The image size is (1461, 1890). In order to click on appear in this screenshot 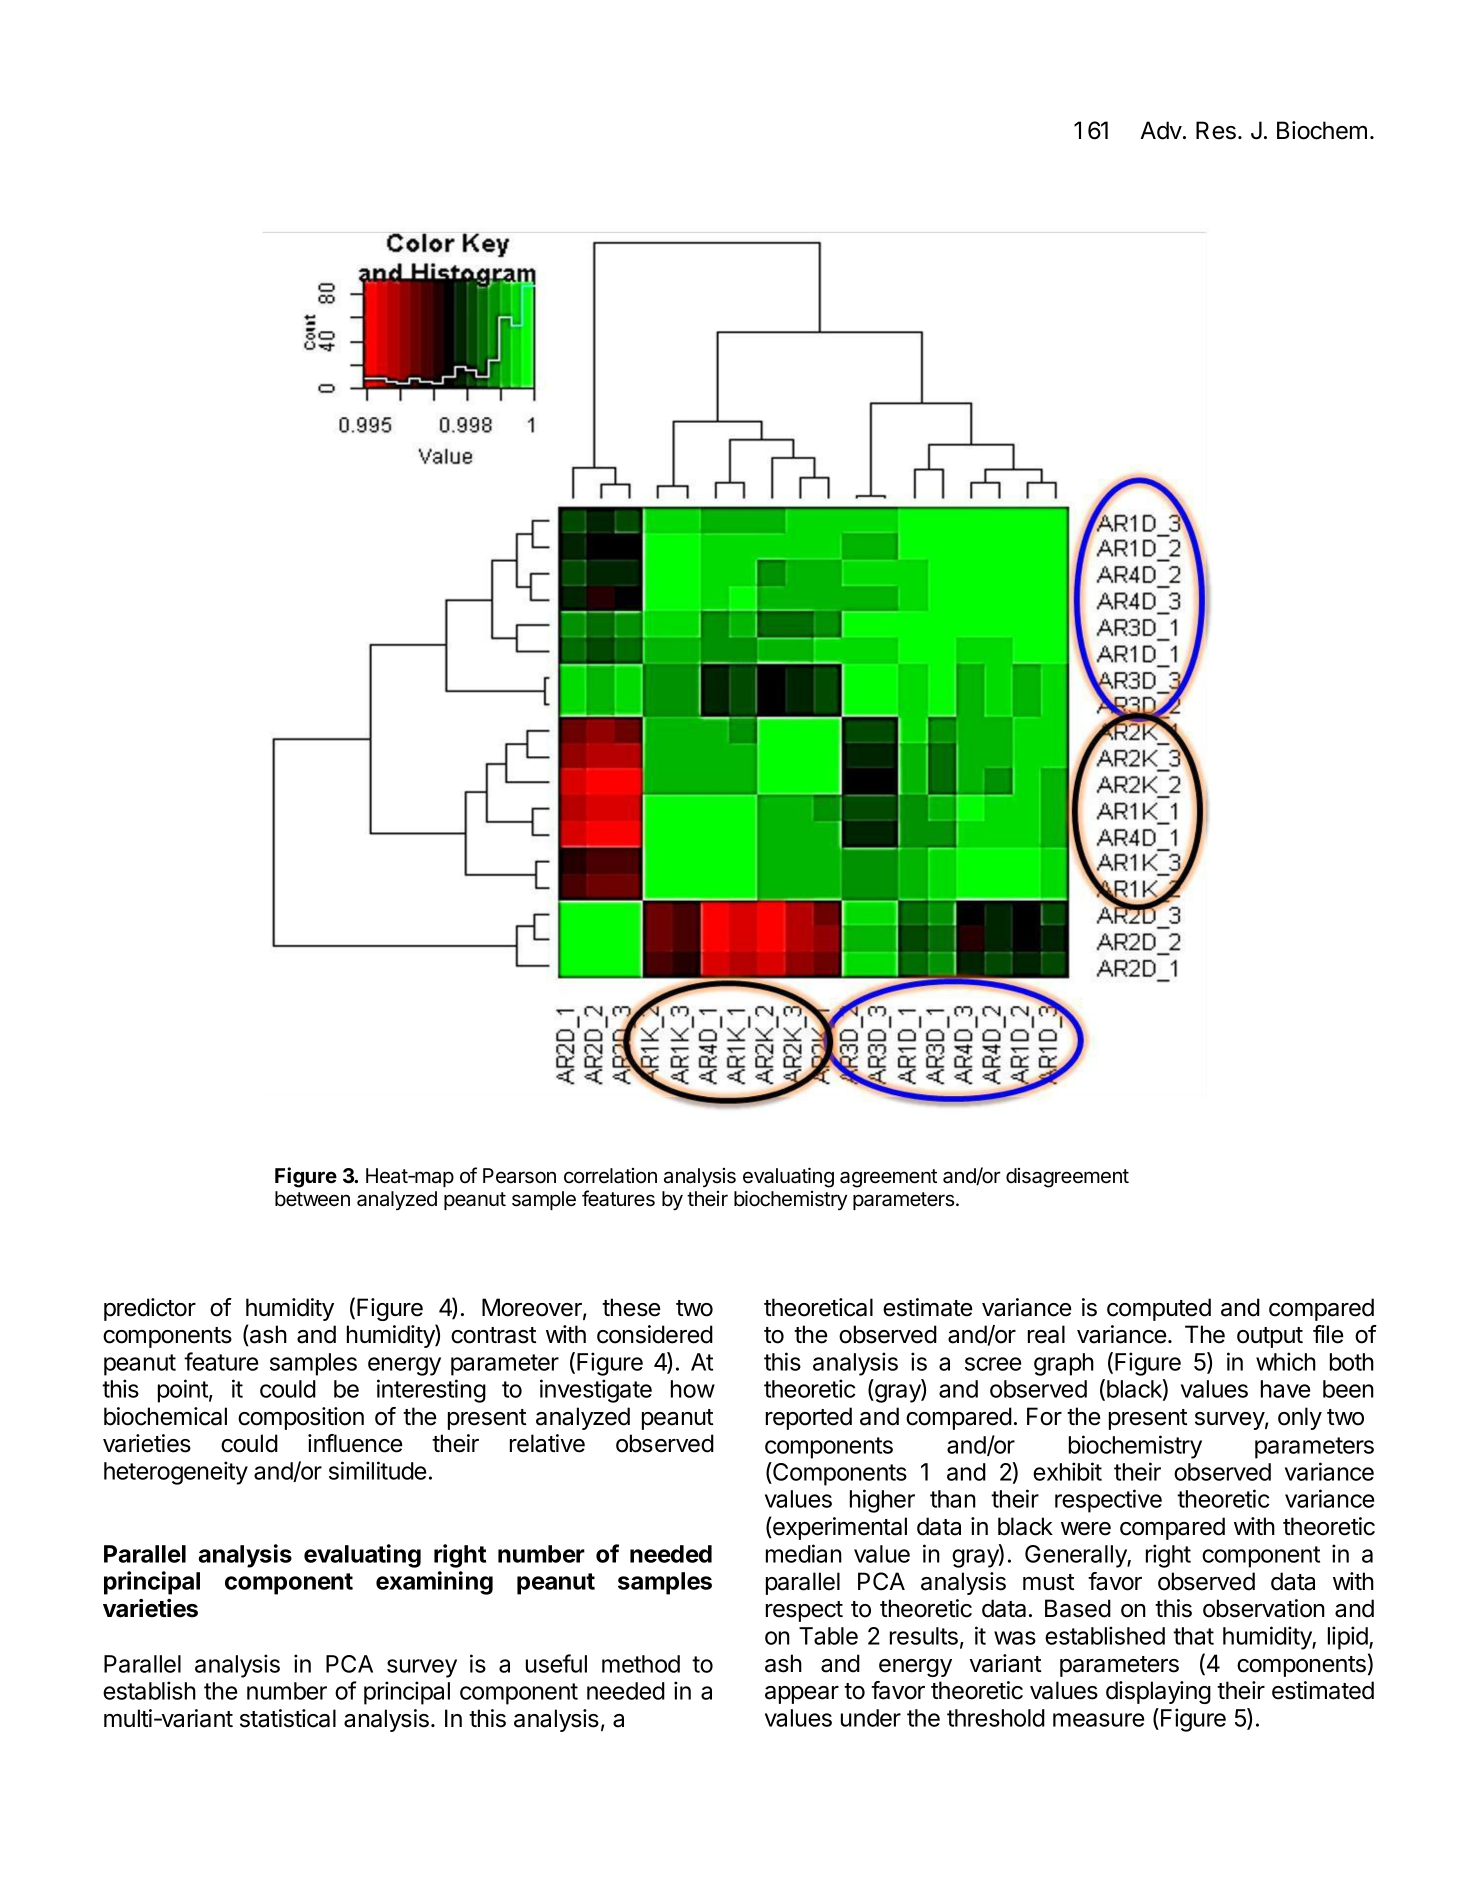, I will do `click(802, 1695)`.
